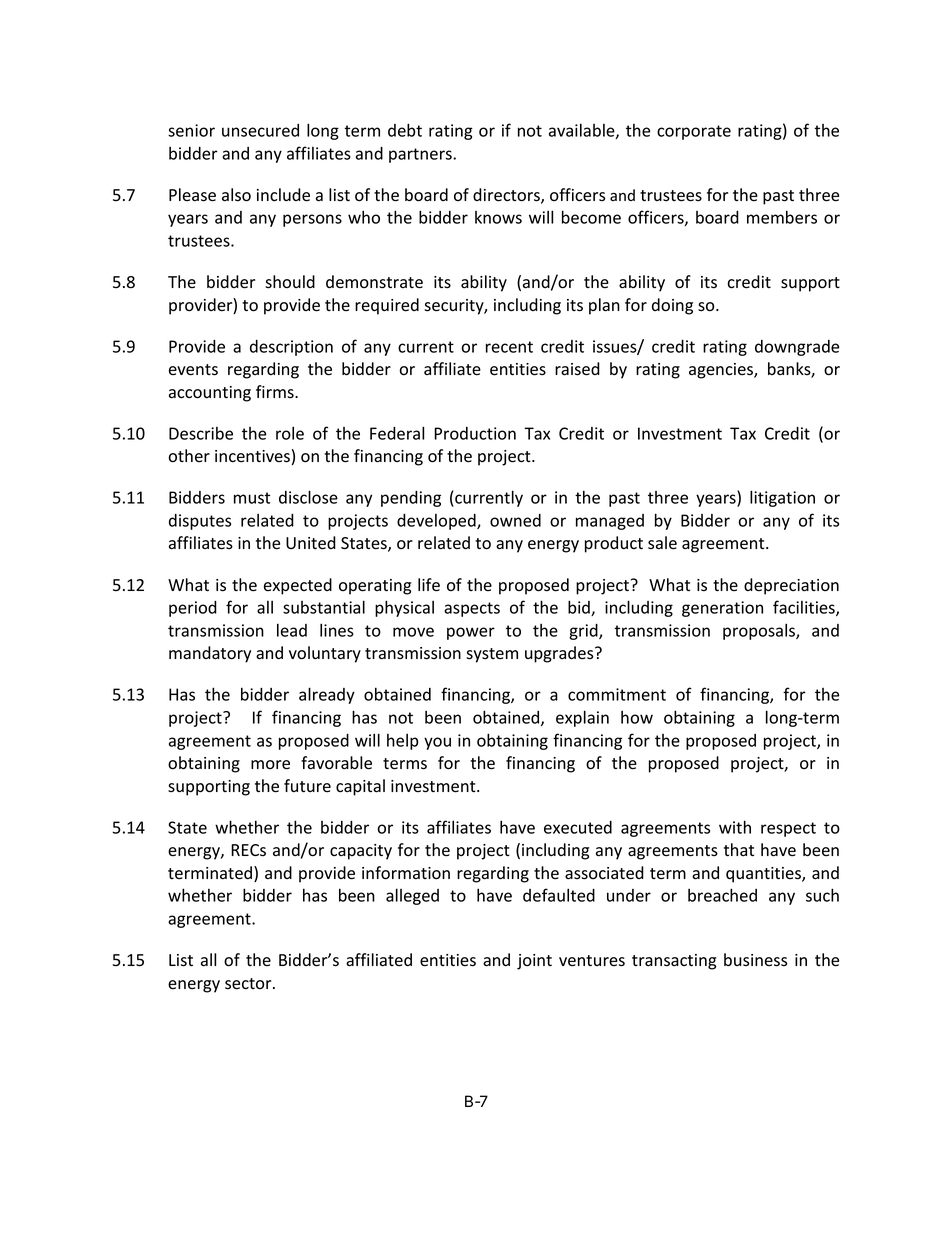  Describe the element at coordinates (782, 498) in the page. I see `litigation` at that location.
